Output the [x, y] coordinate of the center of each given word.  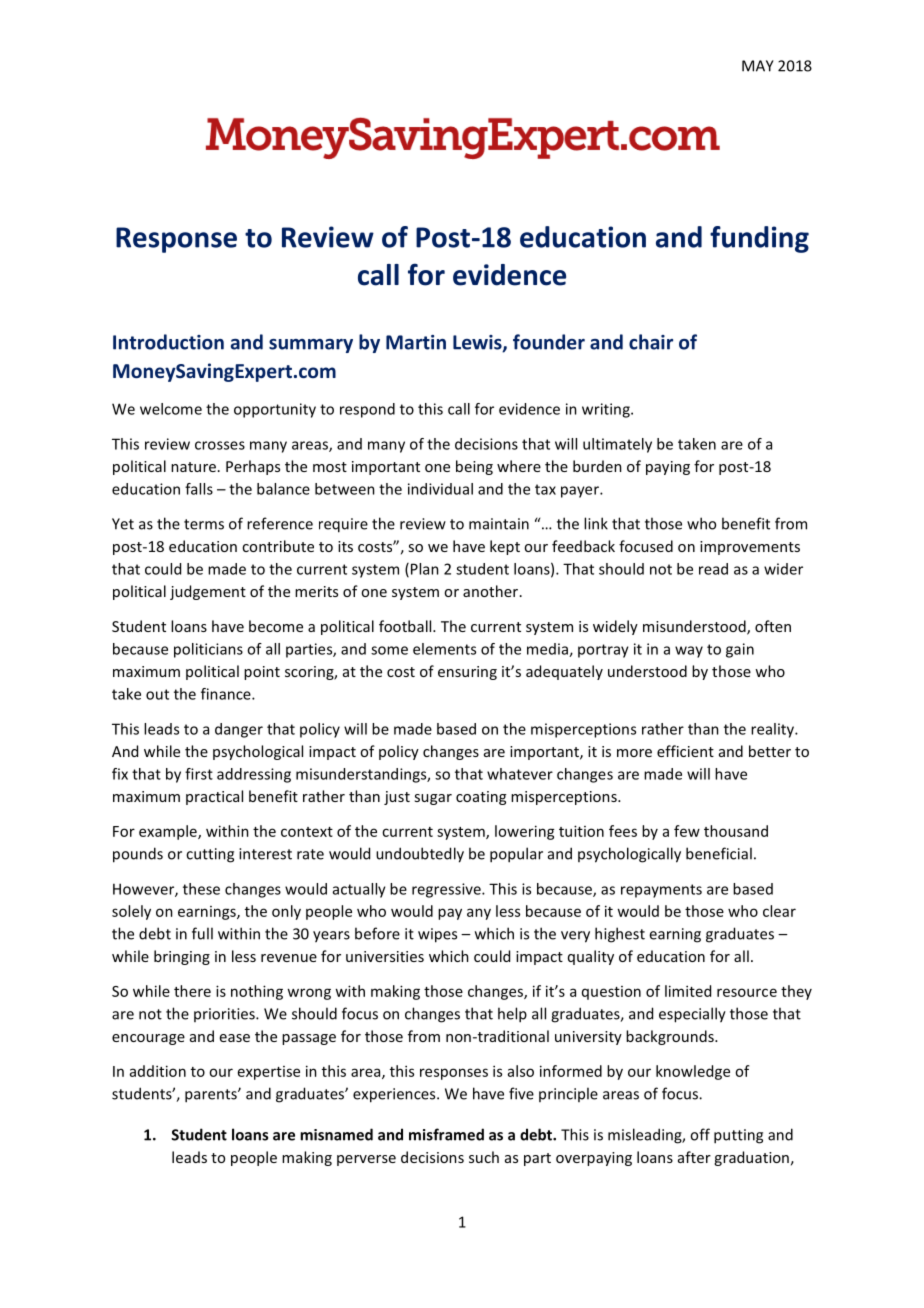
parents [212, 1096]
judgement [208, 592]
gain [740, 650]
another [490, 591]
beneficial [719, 853]
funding [759, 239]
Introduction [168, 342]
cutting [210, 855]
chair [651, 342]
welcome [171, 409]
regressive [447, 890]
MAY [758, 66]
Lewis [478, 343]
